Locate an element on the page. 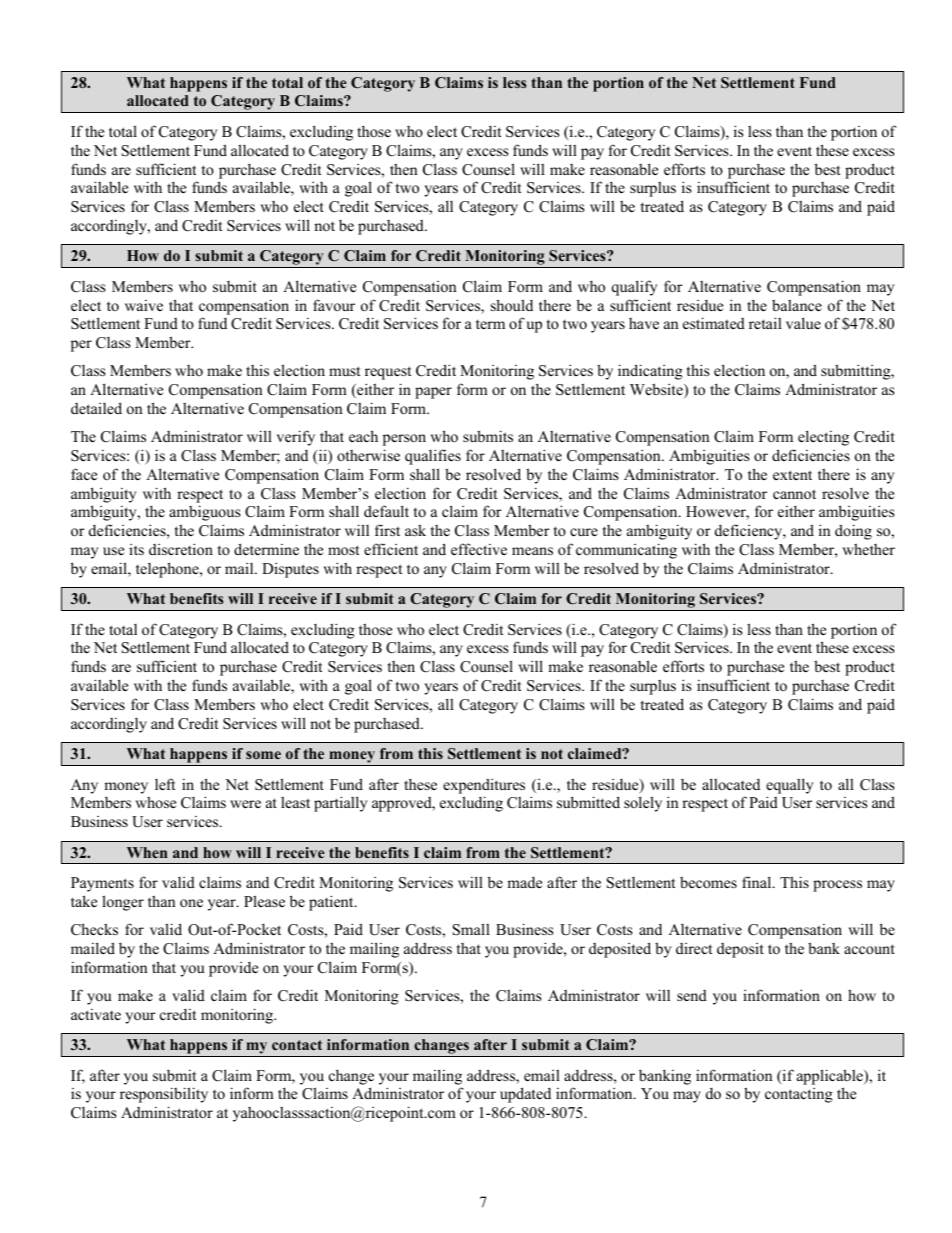 The height and width of the page is (1233, 952). should is located at coordinates (512, 305).
